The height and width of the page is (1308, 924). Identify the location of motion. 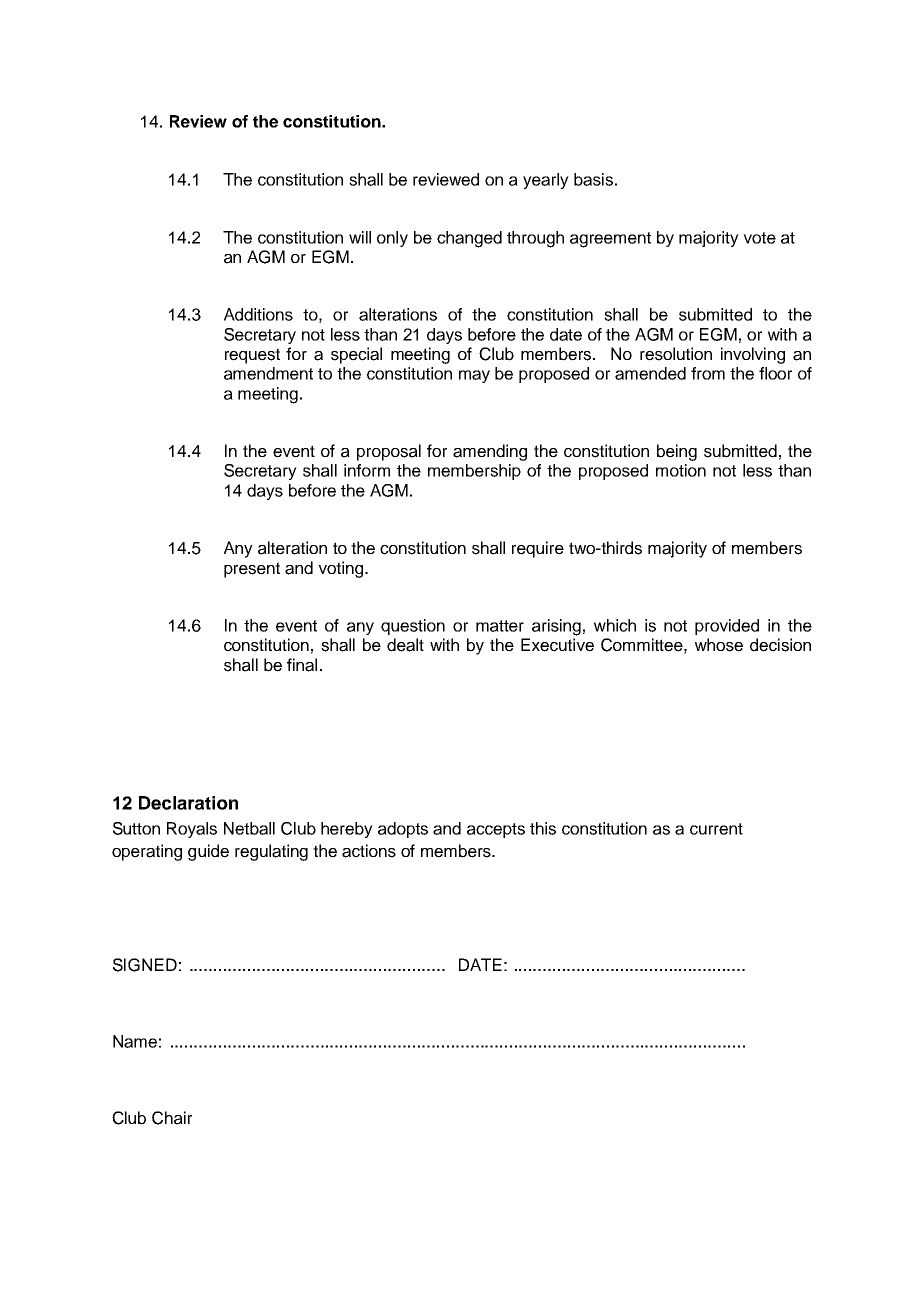
(681, 470).
